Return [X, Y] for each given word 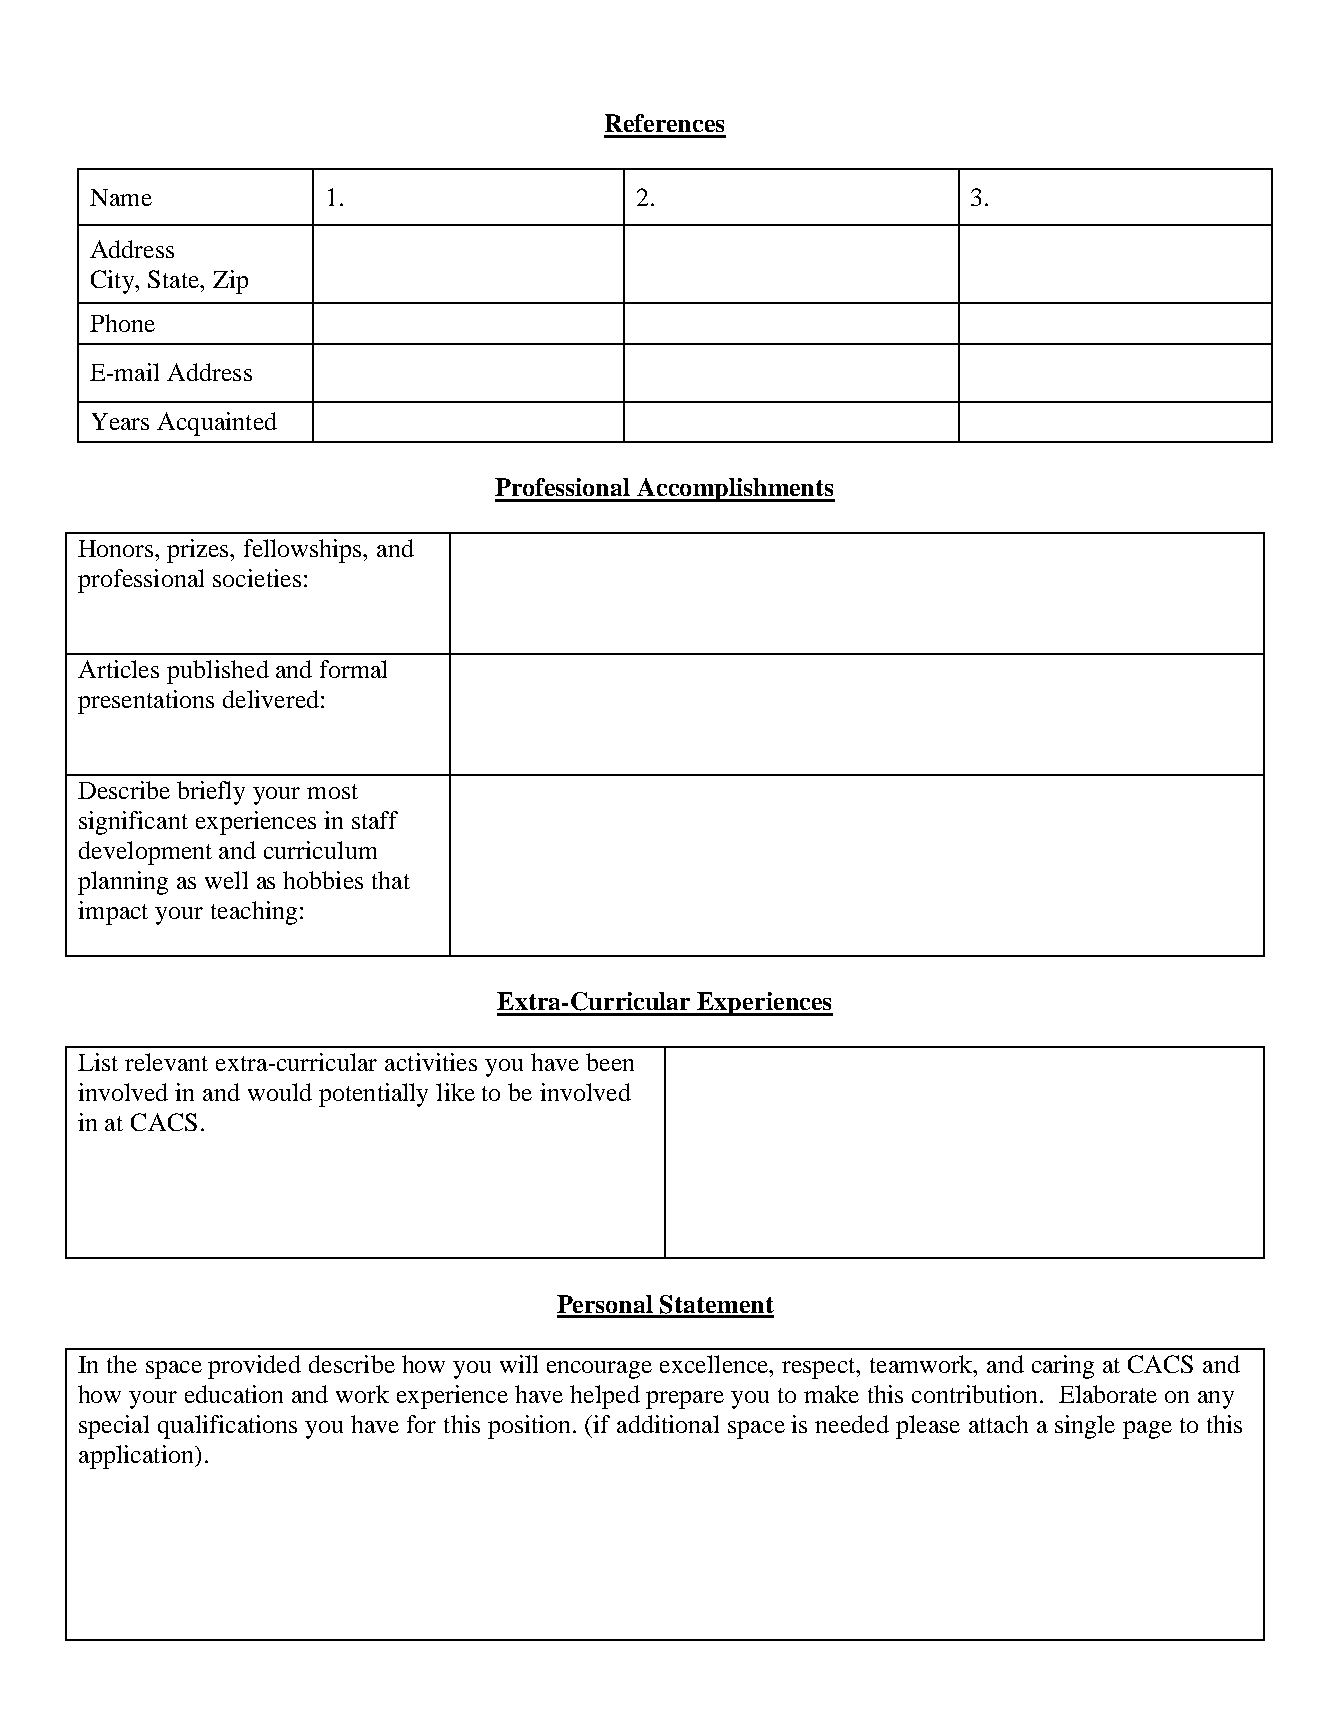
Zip [230, 282]
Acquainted [217, 424]
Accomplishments [735, 490]
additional [668, 1424]
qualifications [227, 1427]
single [1085, 1427]
